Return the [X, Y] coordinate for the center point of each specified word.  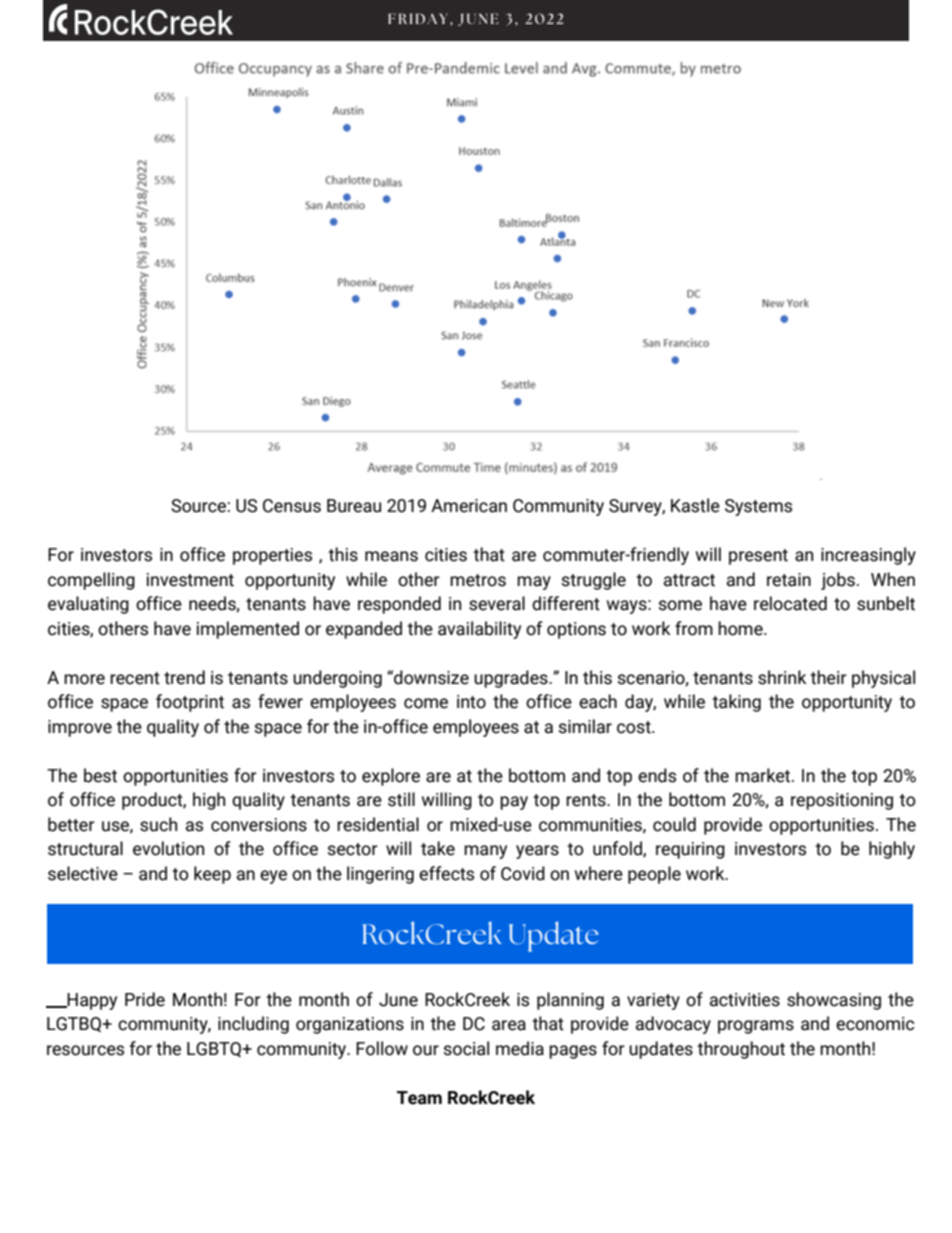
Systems [758, 507]
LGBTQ [215, 1049]
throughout [741, 1050]
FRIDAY [418, 18]
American [469, 506]
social [466, 1048]
